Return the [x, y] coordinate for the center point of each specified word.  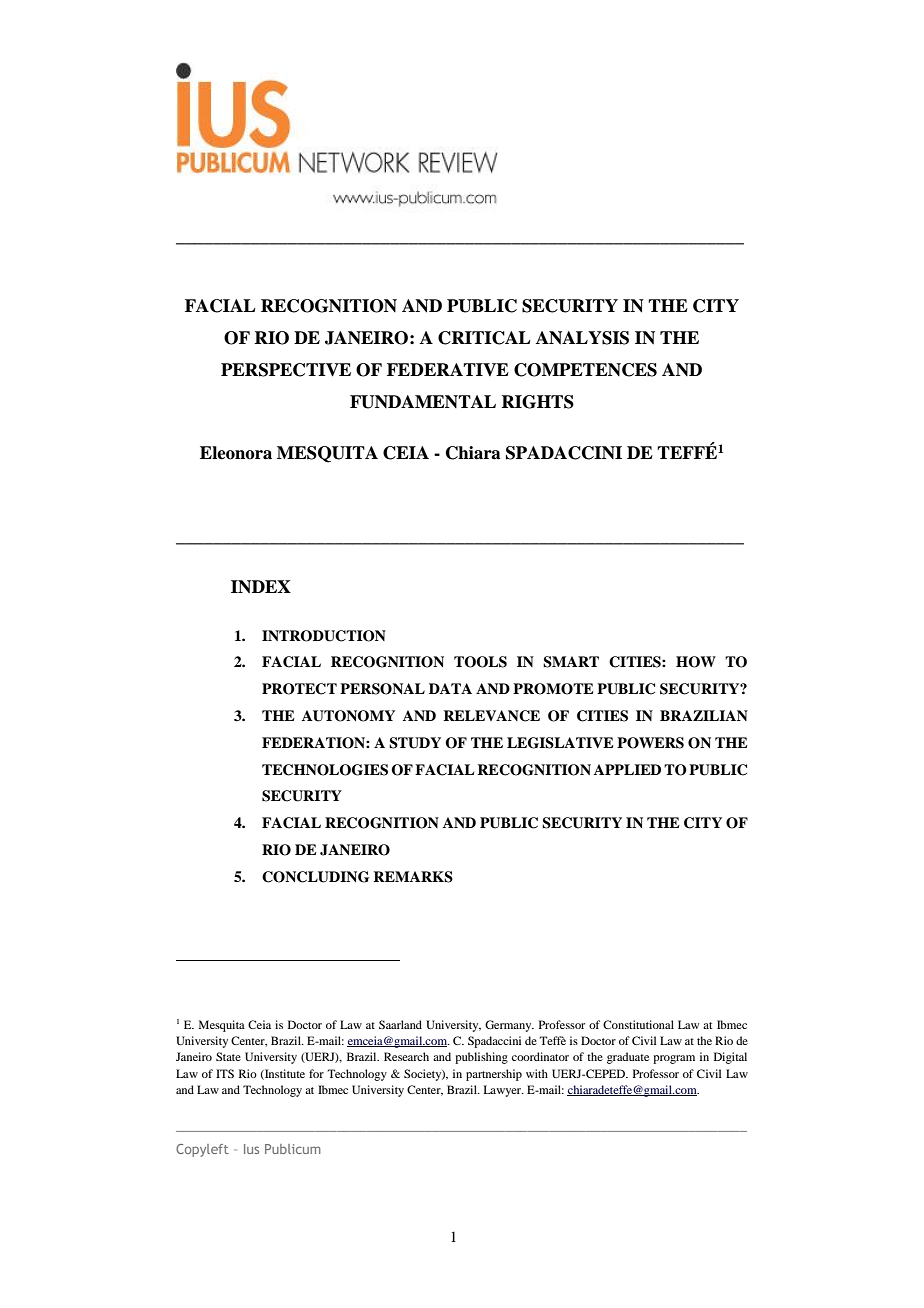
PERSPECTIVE [286, 370]
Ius [251, 1149]
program [674, 1059]
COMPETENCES [585, 370]
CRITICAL [484, 338]
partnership [494, 1075]
